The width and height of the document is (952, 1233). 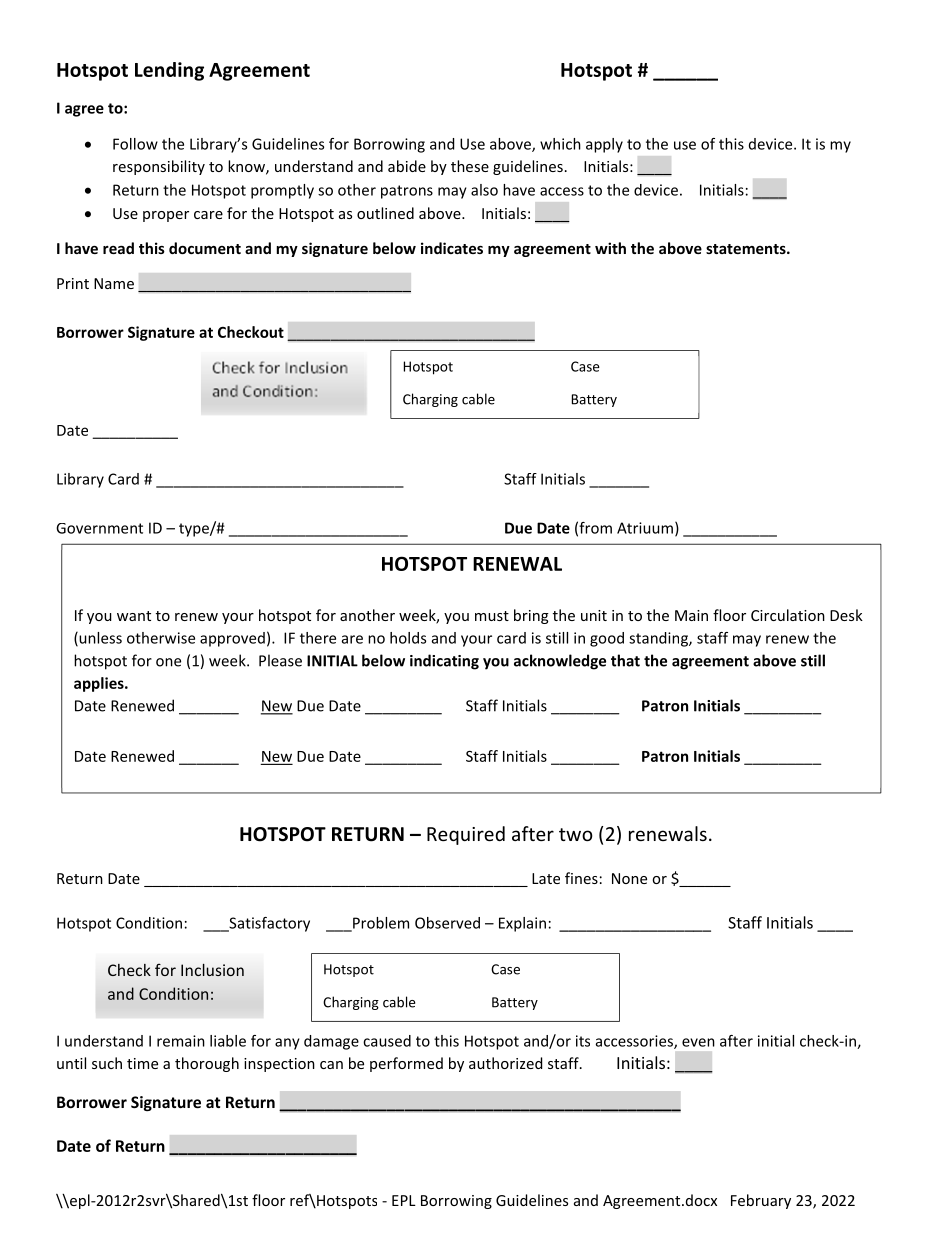 I want to click on authorized, so click(x=505, y=1063).
